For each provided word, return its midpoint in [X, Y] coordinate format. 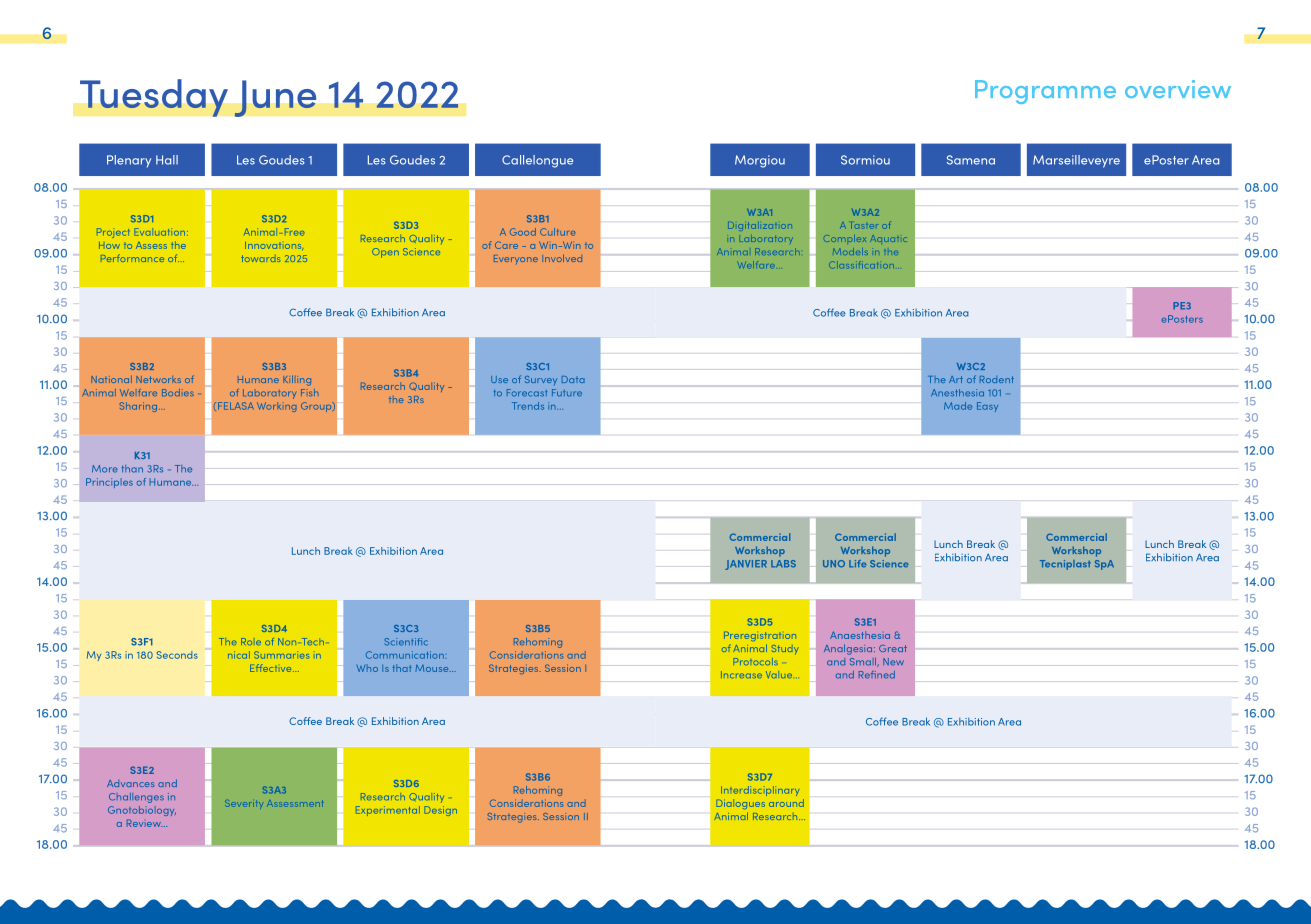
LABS [783, 564]
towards [260, 258]
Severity [243, 804]
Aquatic [888, 238]
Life [857, 563]
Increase [741, 674]
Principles [109, 483]
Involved [562, 258]
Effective [272, 668]
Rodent [997, 379]
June [275, 98]
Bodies [178, 392]
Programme [1045, 92]
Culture [557, 232]
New [893, 662]
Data [573, 379]
